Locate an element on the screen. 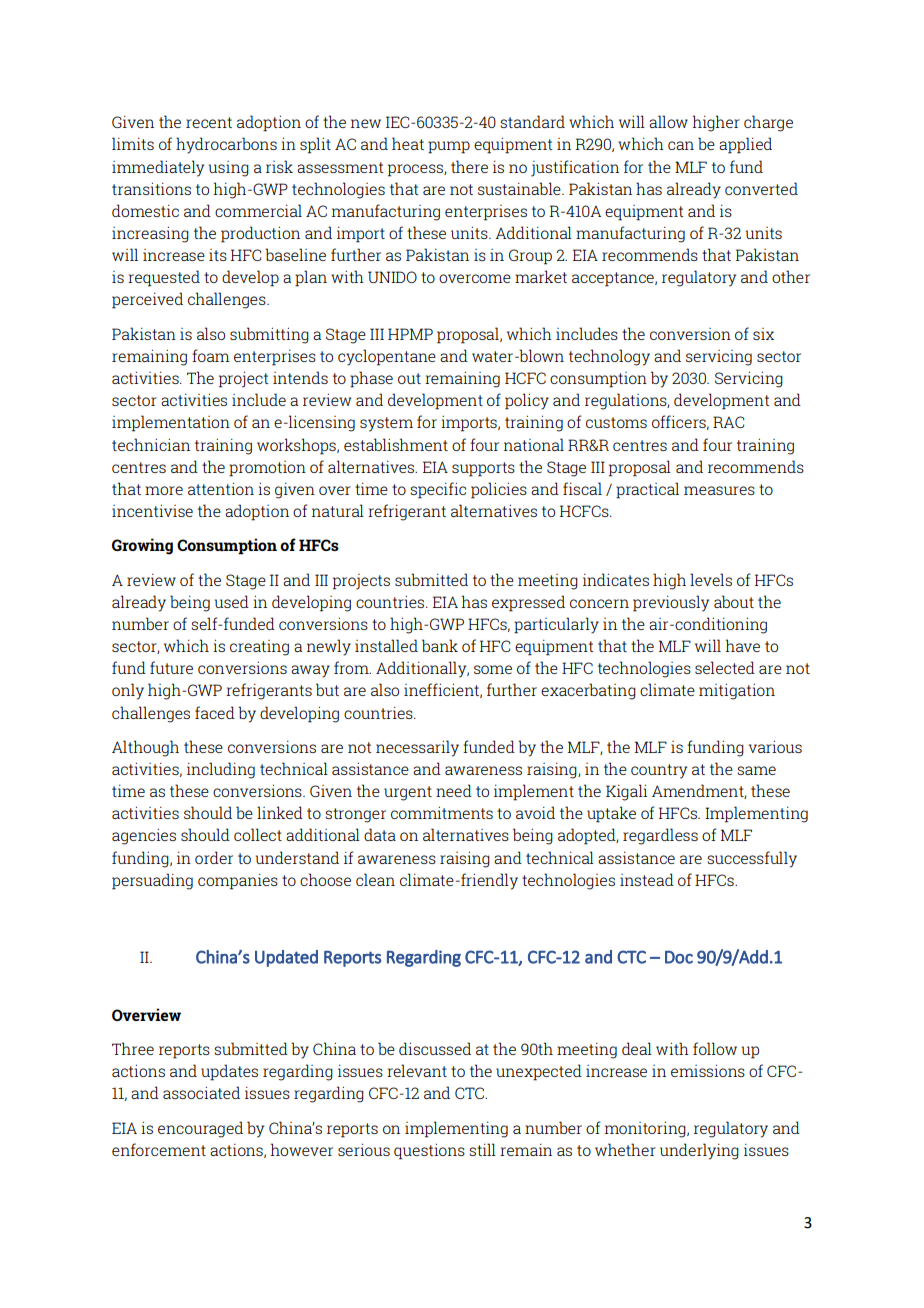 The height and width of the screenshot is (1308, 924). can is located at coordinates (681, 145).
